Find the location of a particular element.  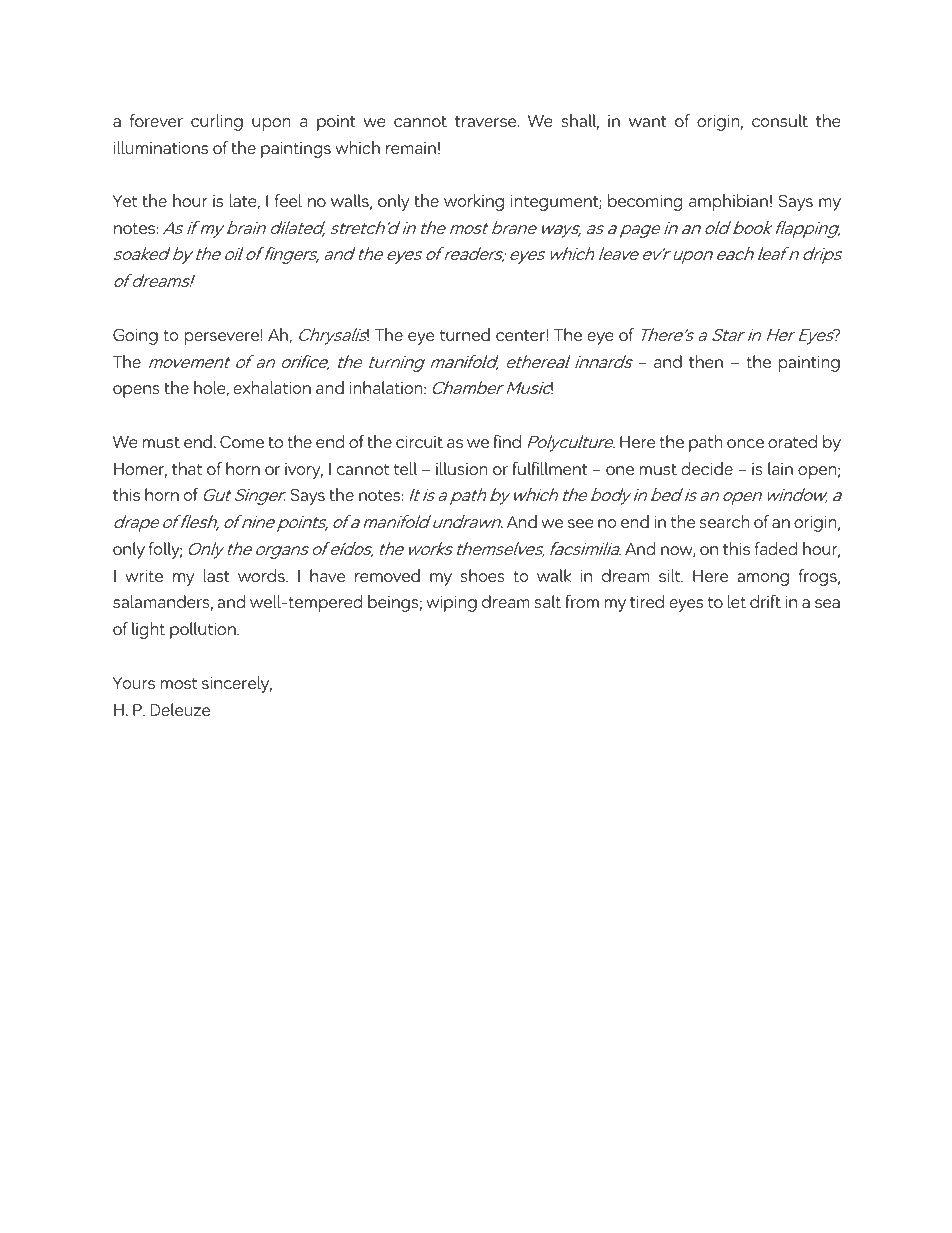

want is located at coordinates (648, 121).
